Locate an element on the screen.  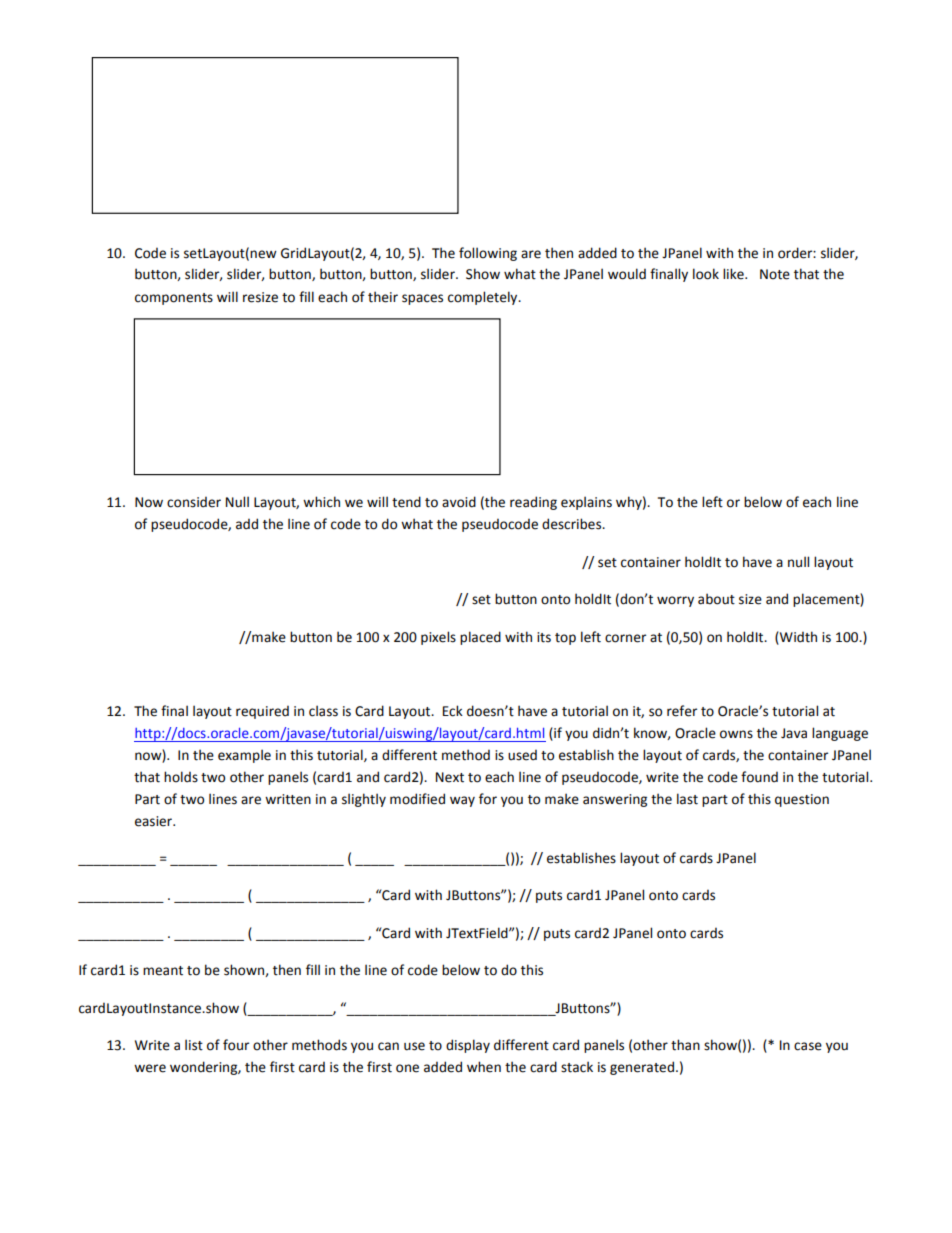
four is located at coordinates (236, 1045).
